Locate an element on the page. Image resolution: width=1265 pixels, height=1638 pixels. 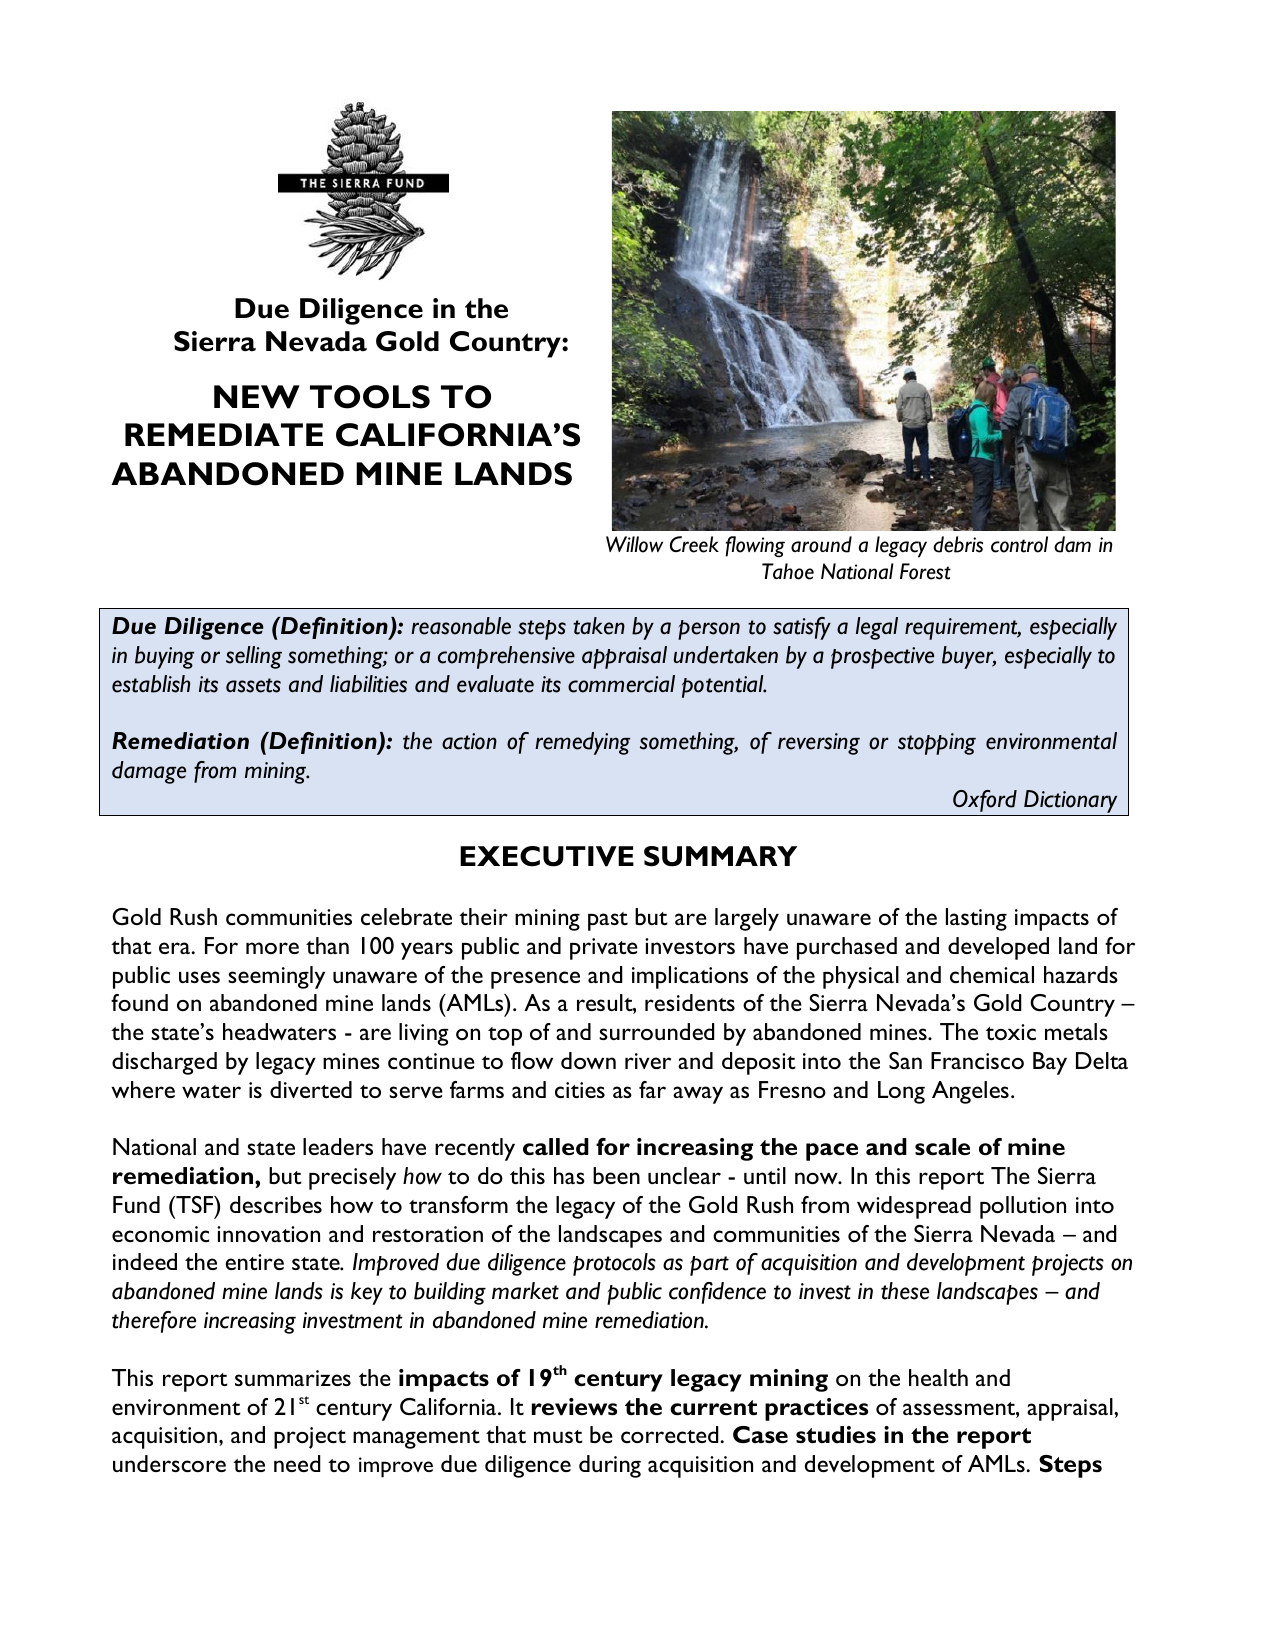
past is located at coordinates (608, 921).
